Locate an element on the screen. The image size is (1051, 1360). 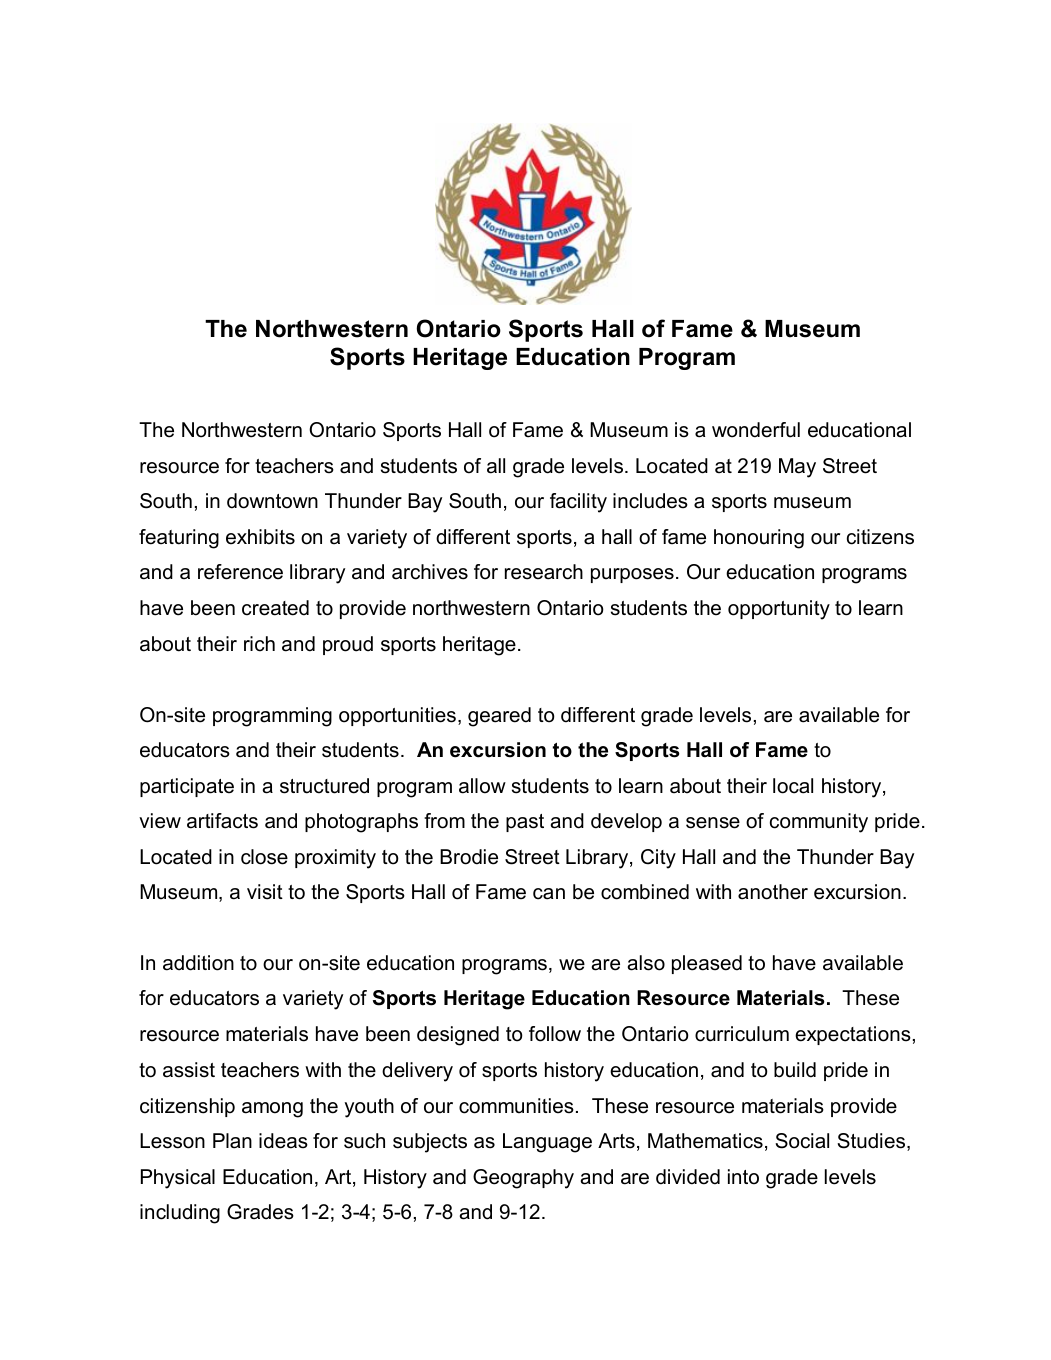
addition is located at coordinates (198, 963).
